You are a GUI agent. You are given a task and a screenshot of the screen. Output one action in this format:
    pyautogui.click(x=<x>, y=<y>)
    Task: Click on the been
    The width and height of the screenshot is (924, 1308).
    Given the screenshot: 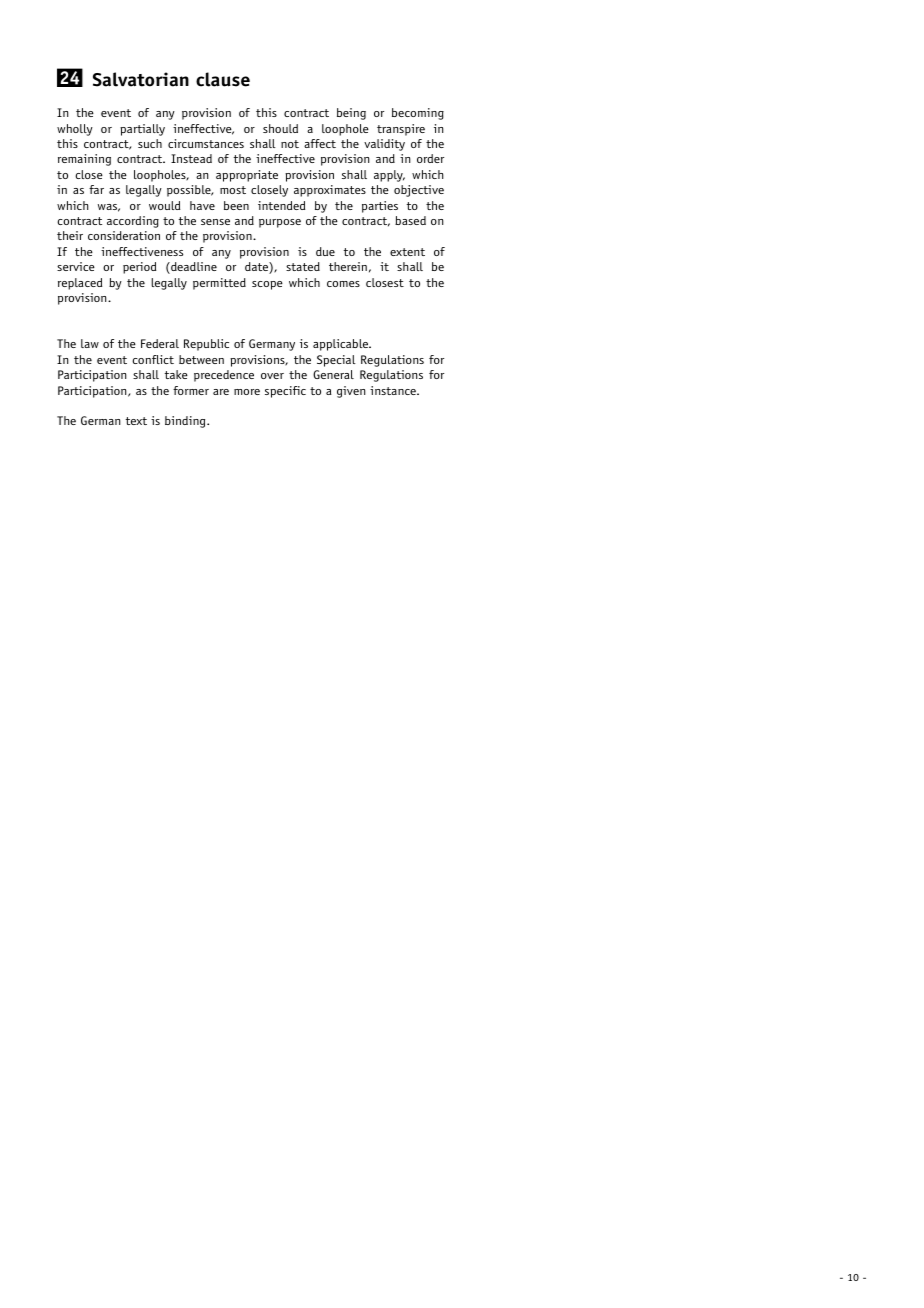 What is the action you would take?
    pyautogui.click(x=236, y=205)
